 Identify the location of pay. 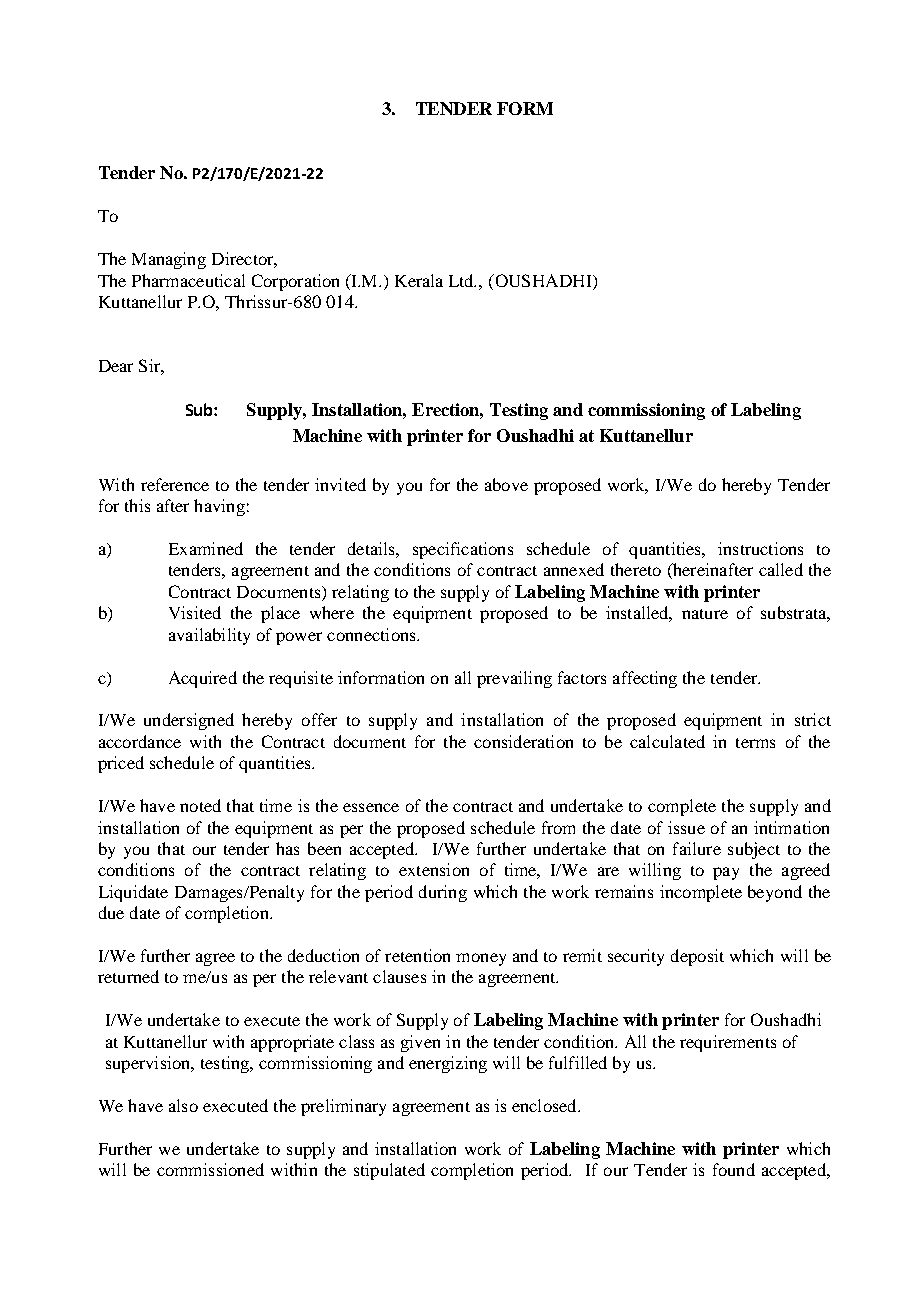
(726, 873).
